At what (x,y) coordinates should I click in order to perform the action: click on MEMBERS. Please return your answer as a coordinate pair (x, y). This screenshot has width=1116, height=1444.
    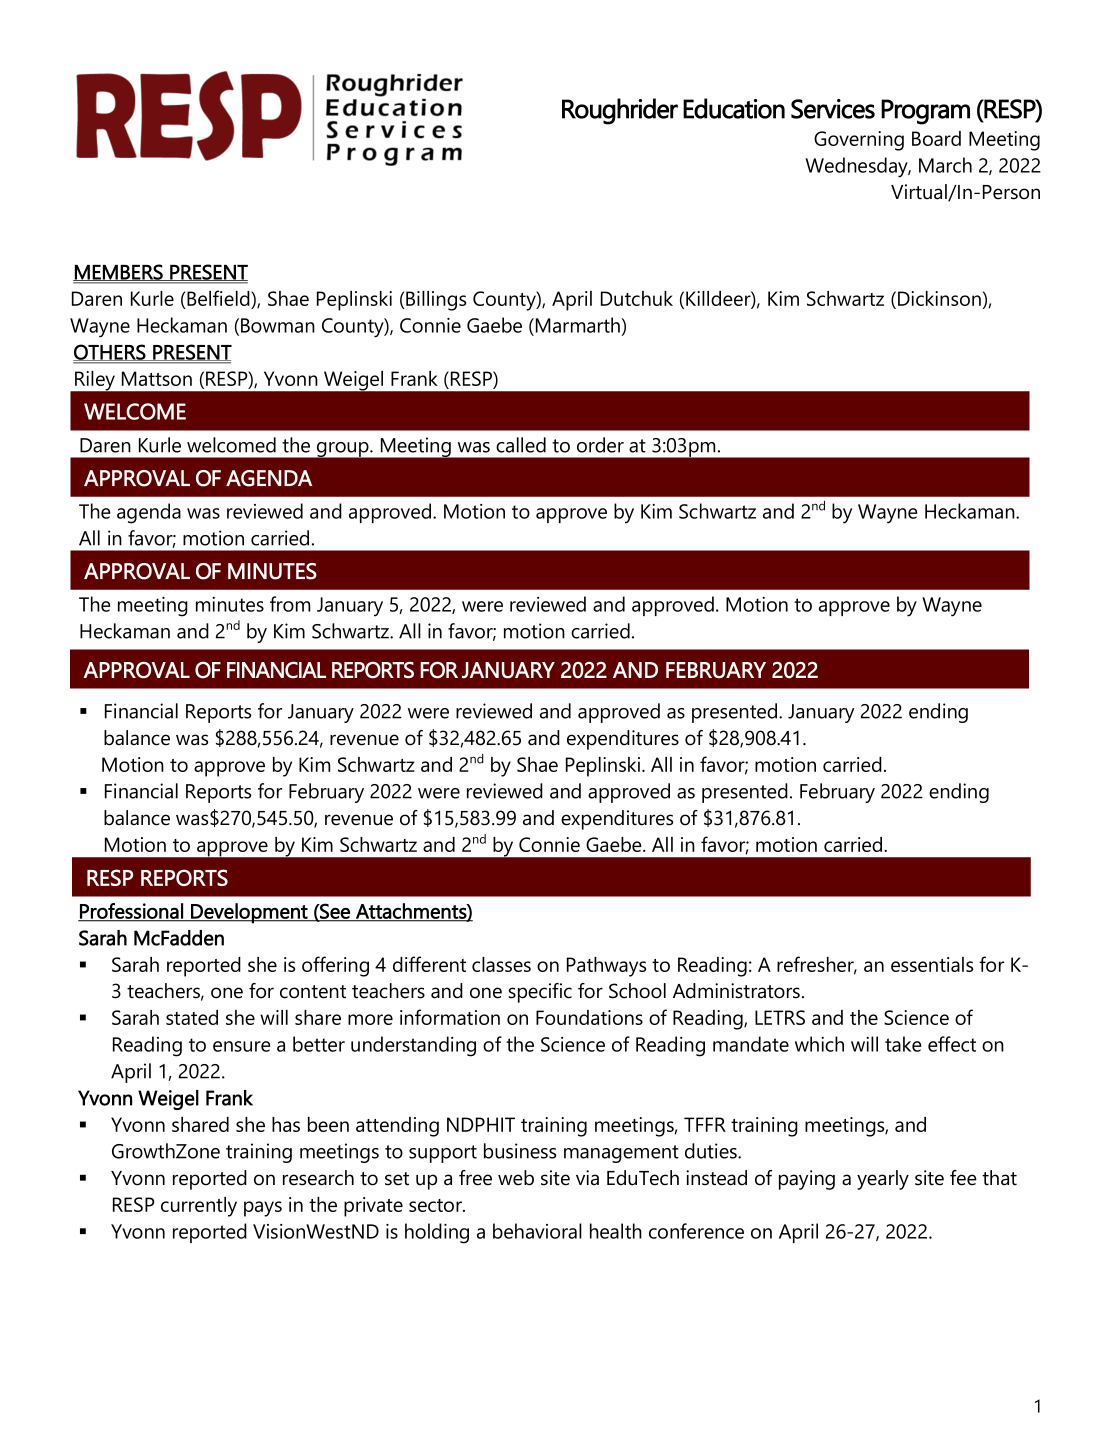
    Looking at the image, I should click on (119, 272).
